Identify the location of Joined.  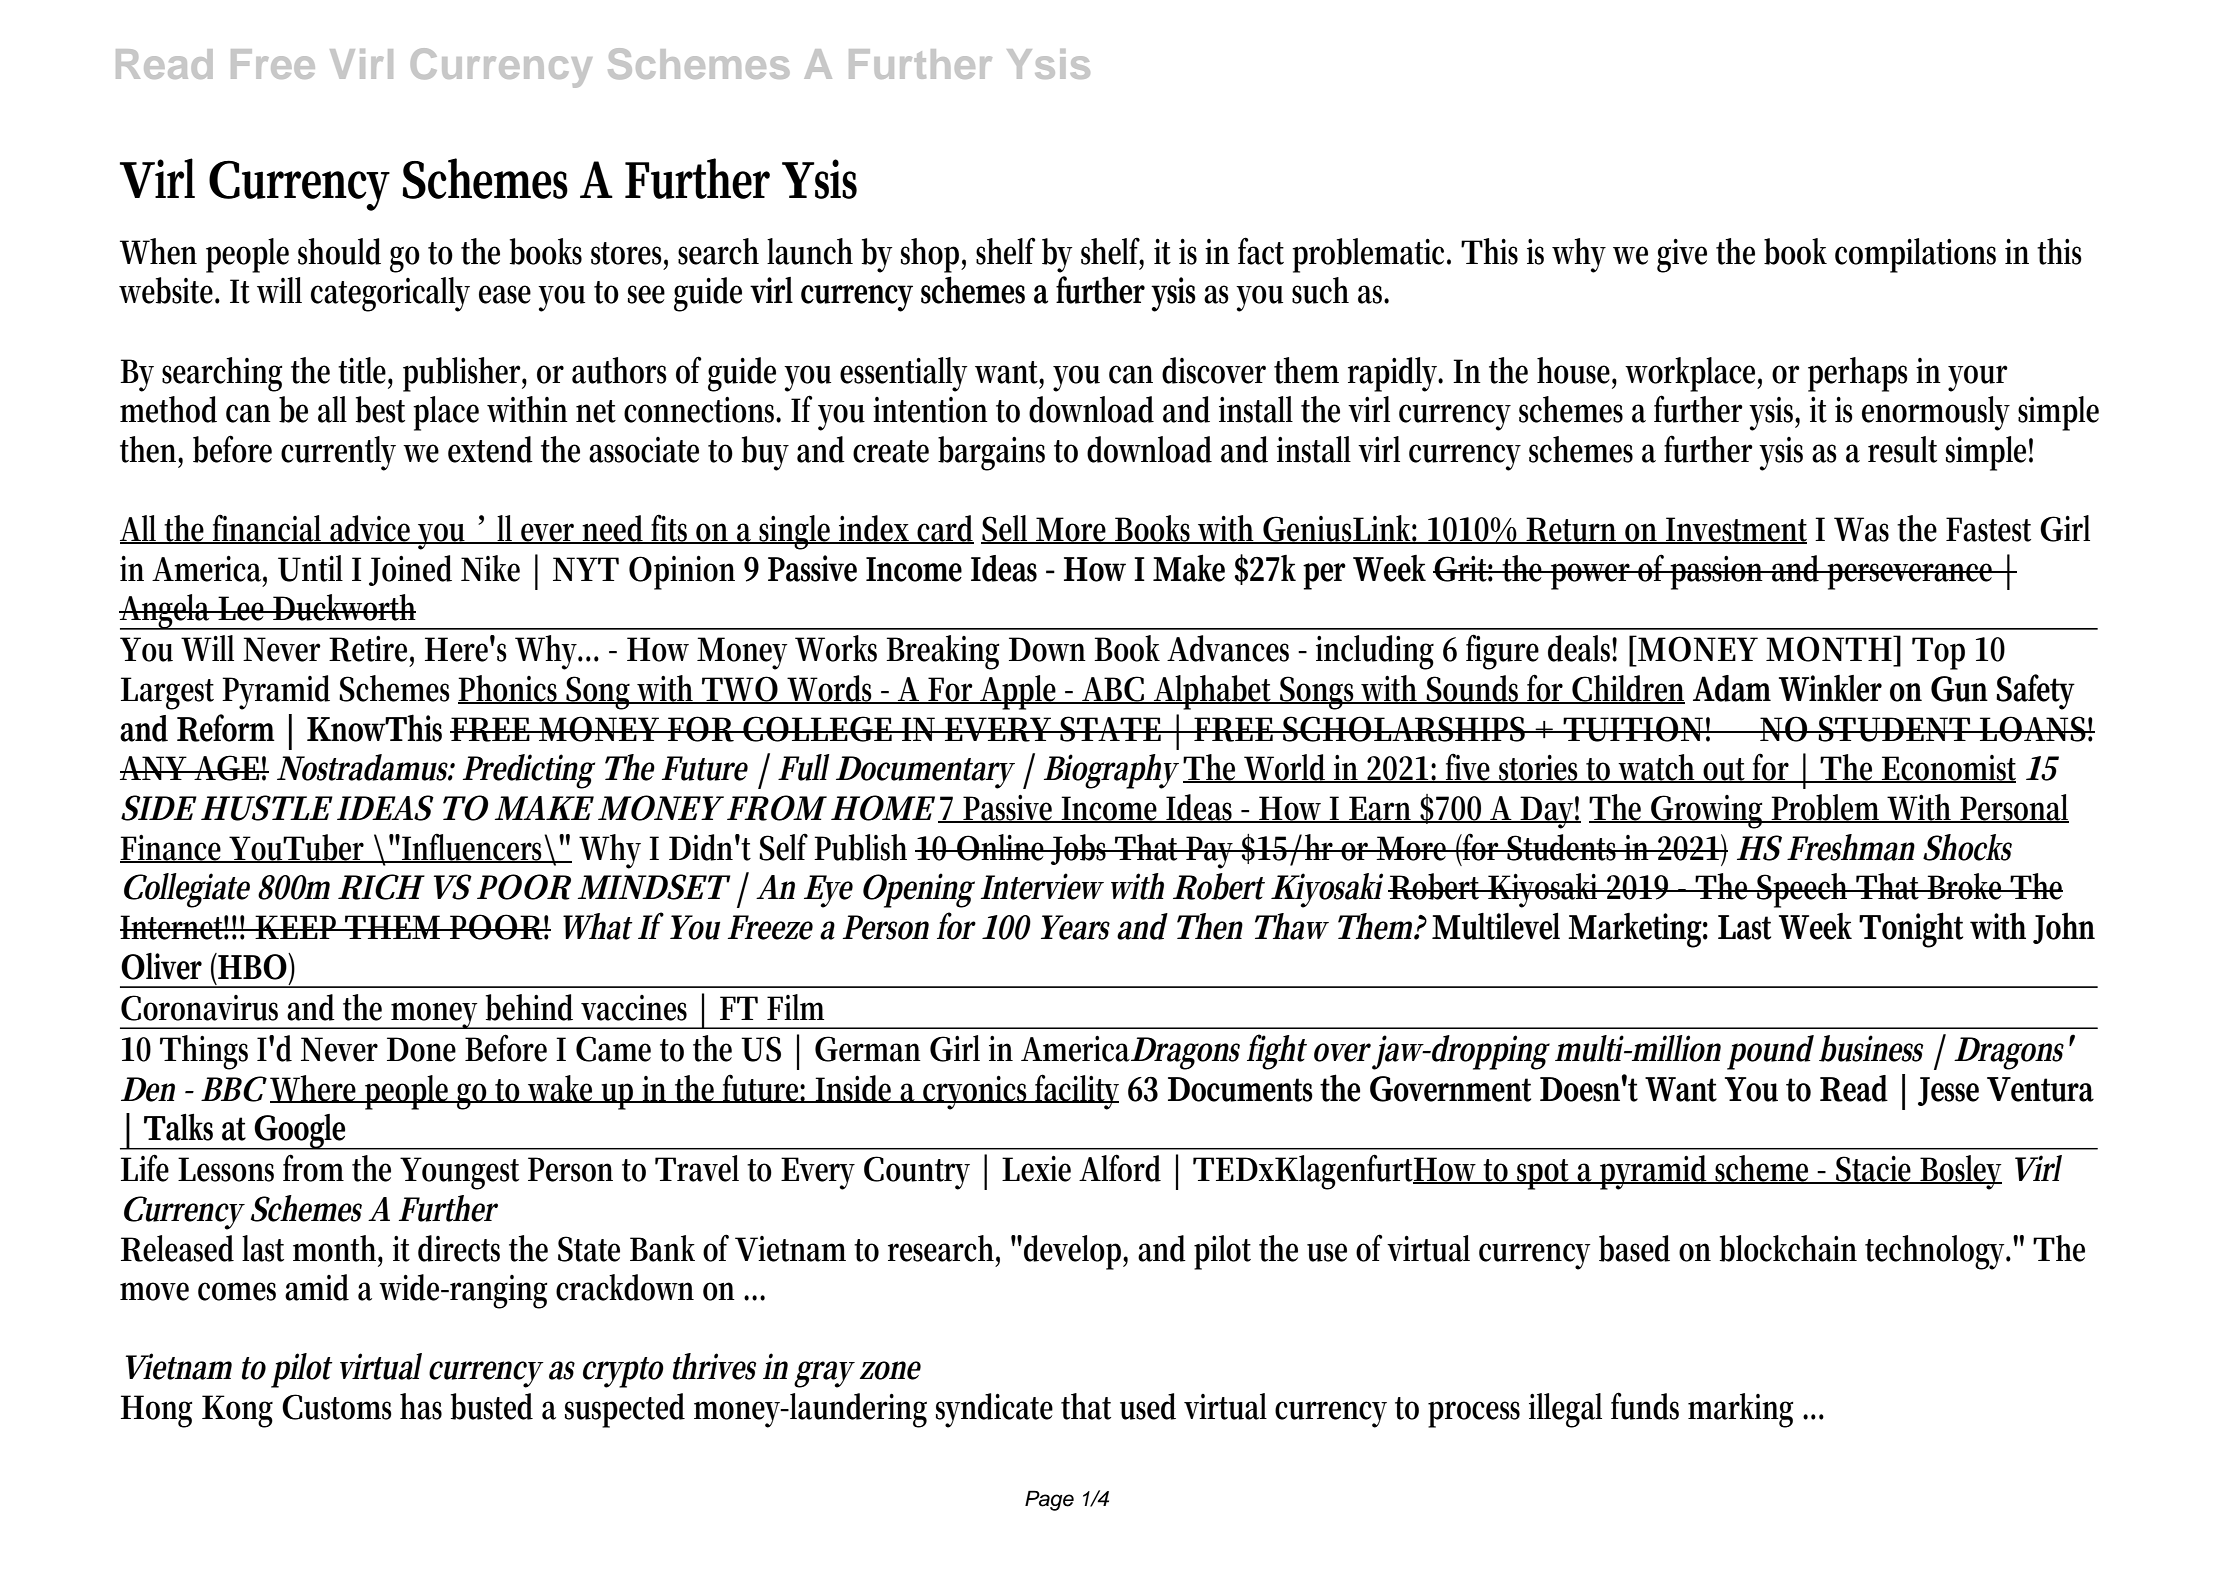
(410, 570).
